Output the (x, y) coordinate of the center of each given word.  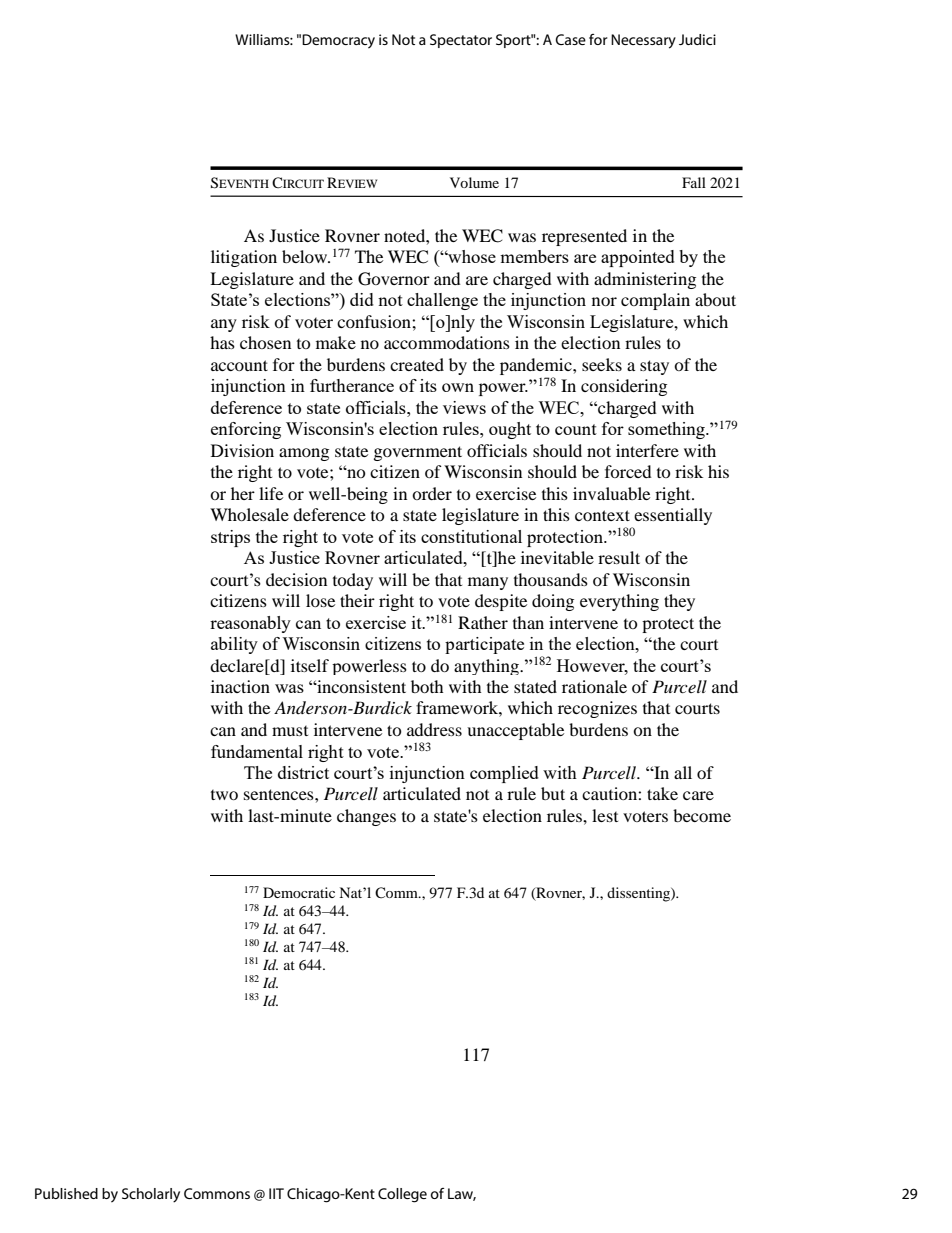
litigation (244, 258)
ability (234, 645)
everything (619, 602)
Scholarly (151, 1195)
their (357, 600)
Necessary (643, 41)
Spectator (461, 41)
